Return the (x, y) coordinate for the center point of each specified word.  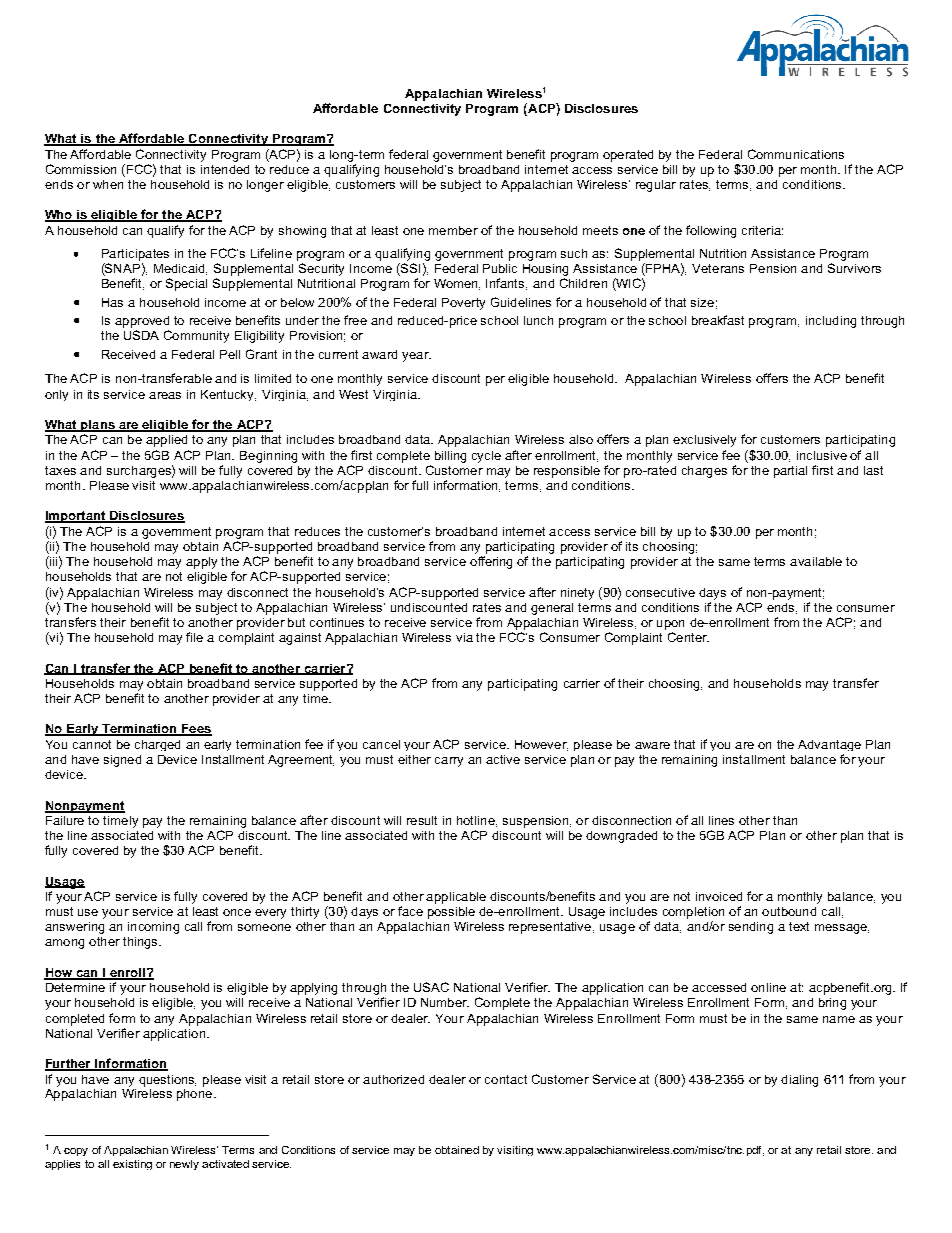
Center (688, 637)
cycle (486, 457)
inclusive (822, 455)
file (194, 637)
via (464, 637)
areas (165, 395)
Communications (796, 154)
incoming (153, 928)
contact (506, 1079)
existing (132, 1165)
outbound (789, 911)
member (453, 230)
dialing (799, 1081)
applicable (456, 898)
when (108, 184)
